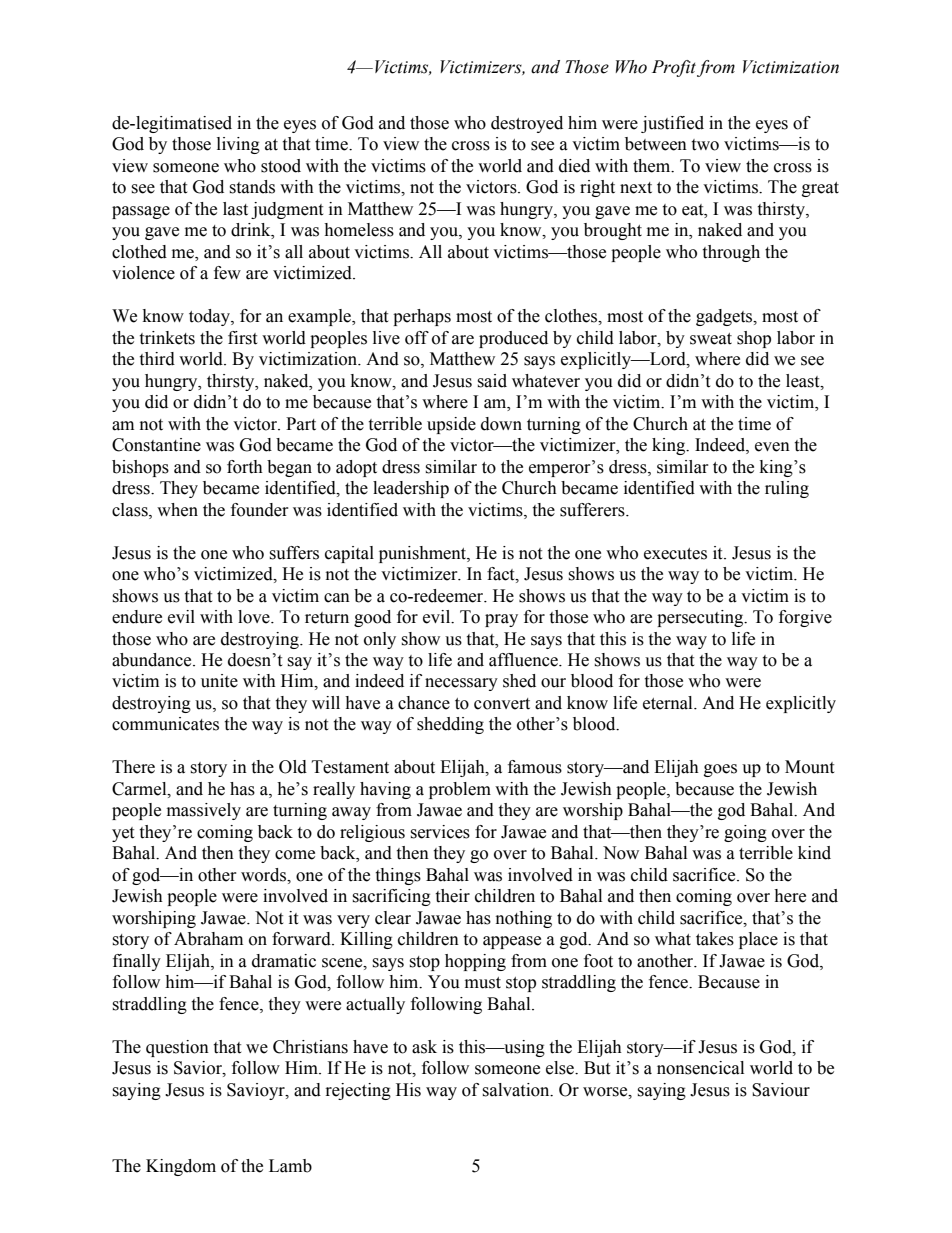 Image resolution: width=952 pixels, height=1233 pixels. What do you see at coordinates (501, 620) in the screenshot?
I see `pray` at bounding box center [501, 620].
